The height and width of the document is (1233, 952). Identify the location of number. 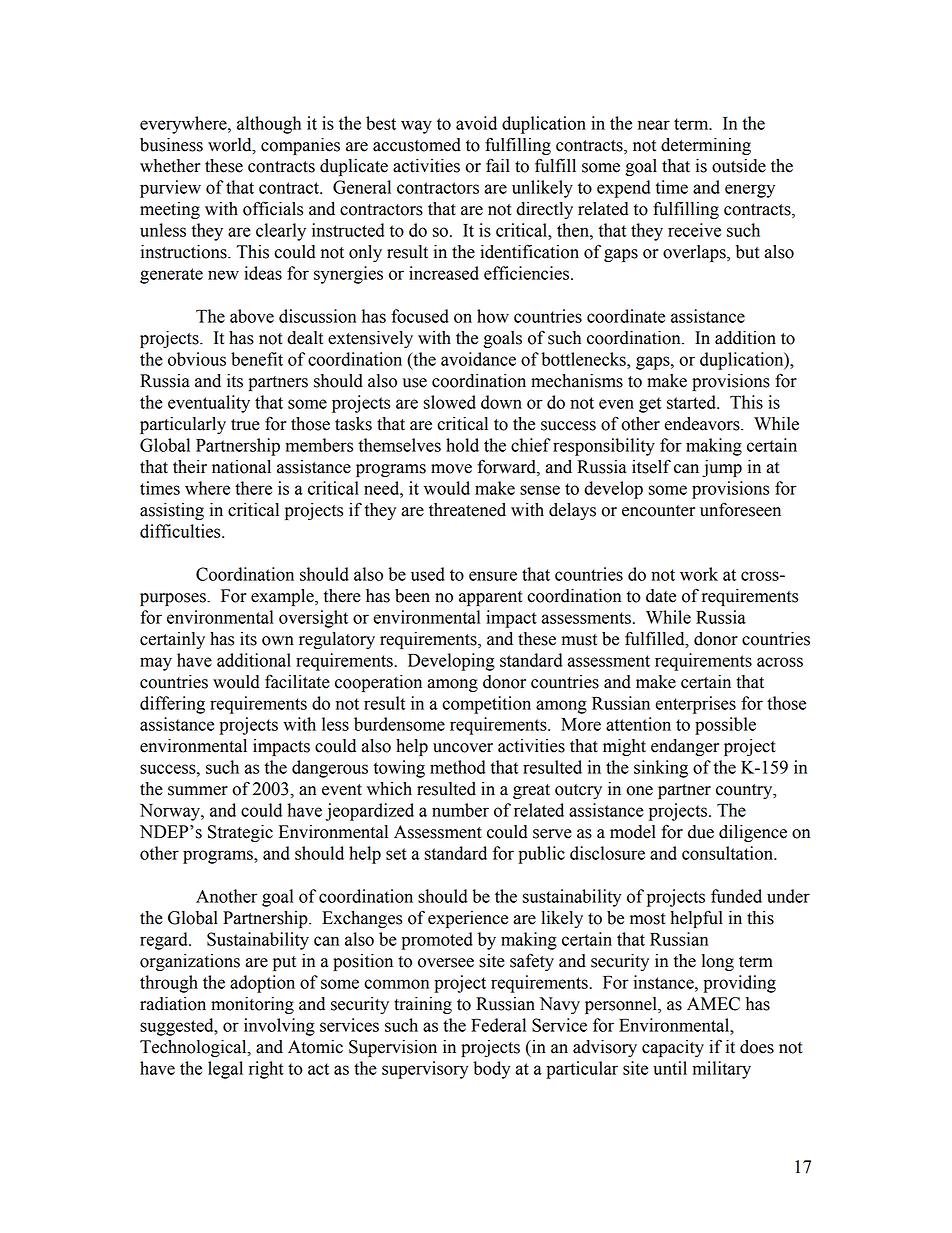
(460, 810).
